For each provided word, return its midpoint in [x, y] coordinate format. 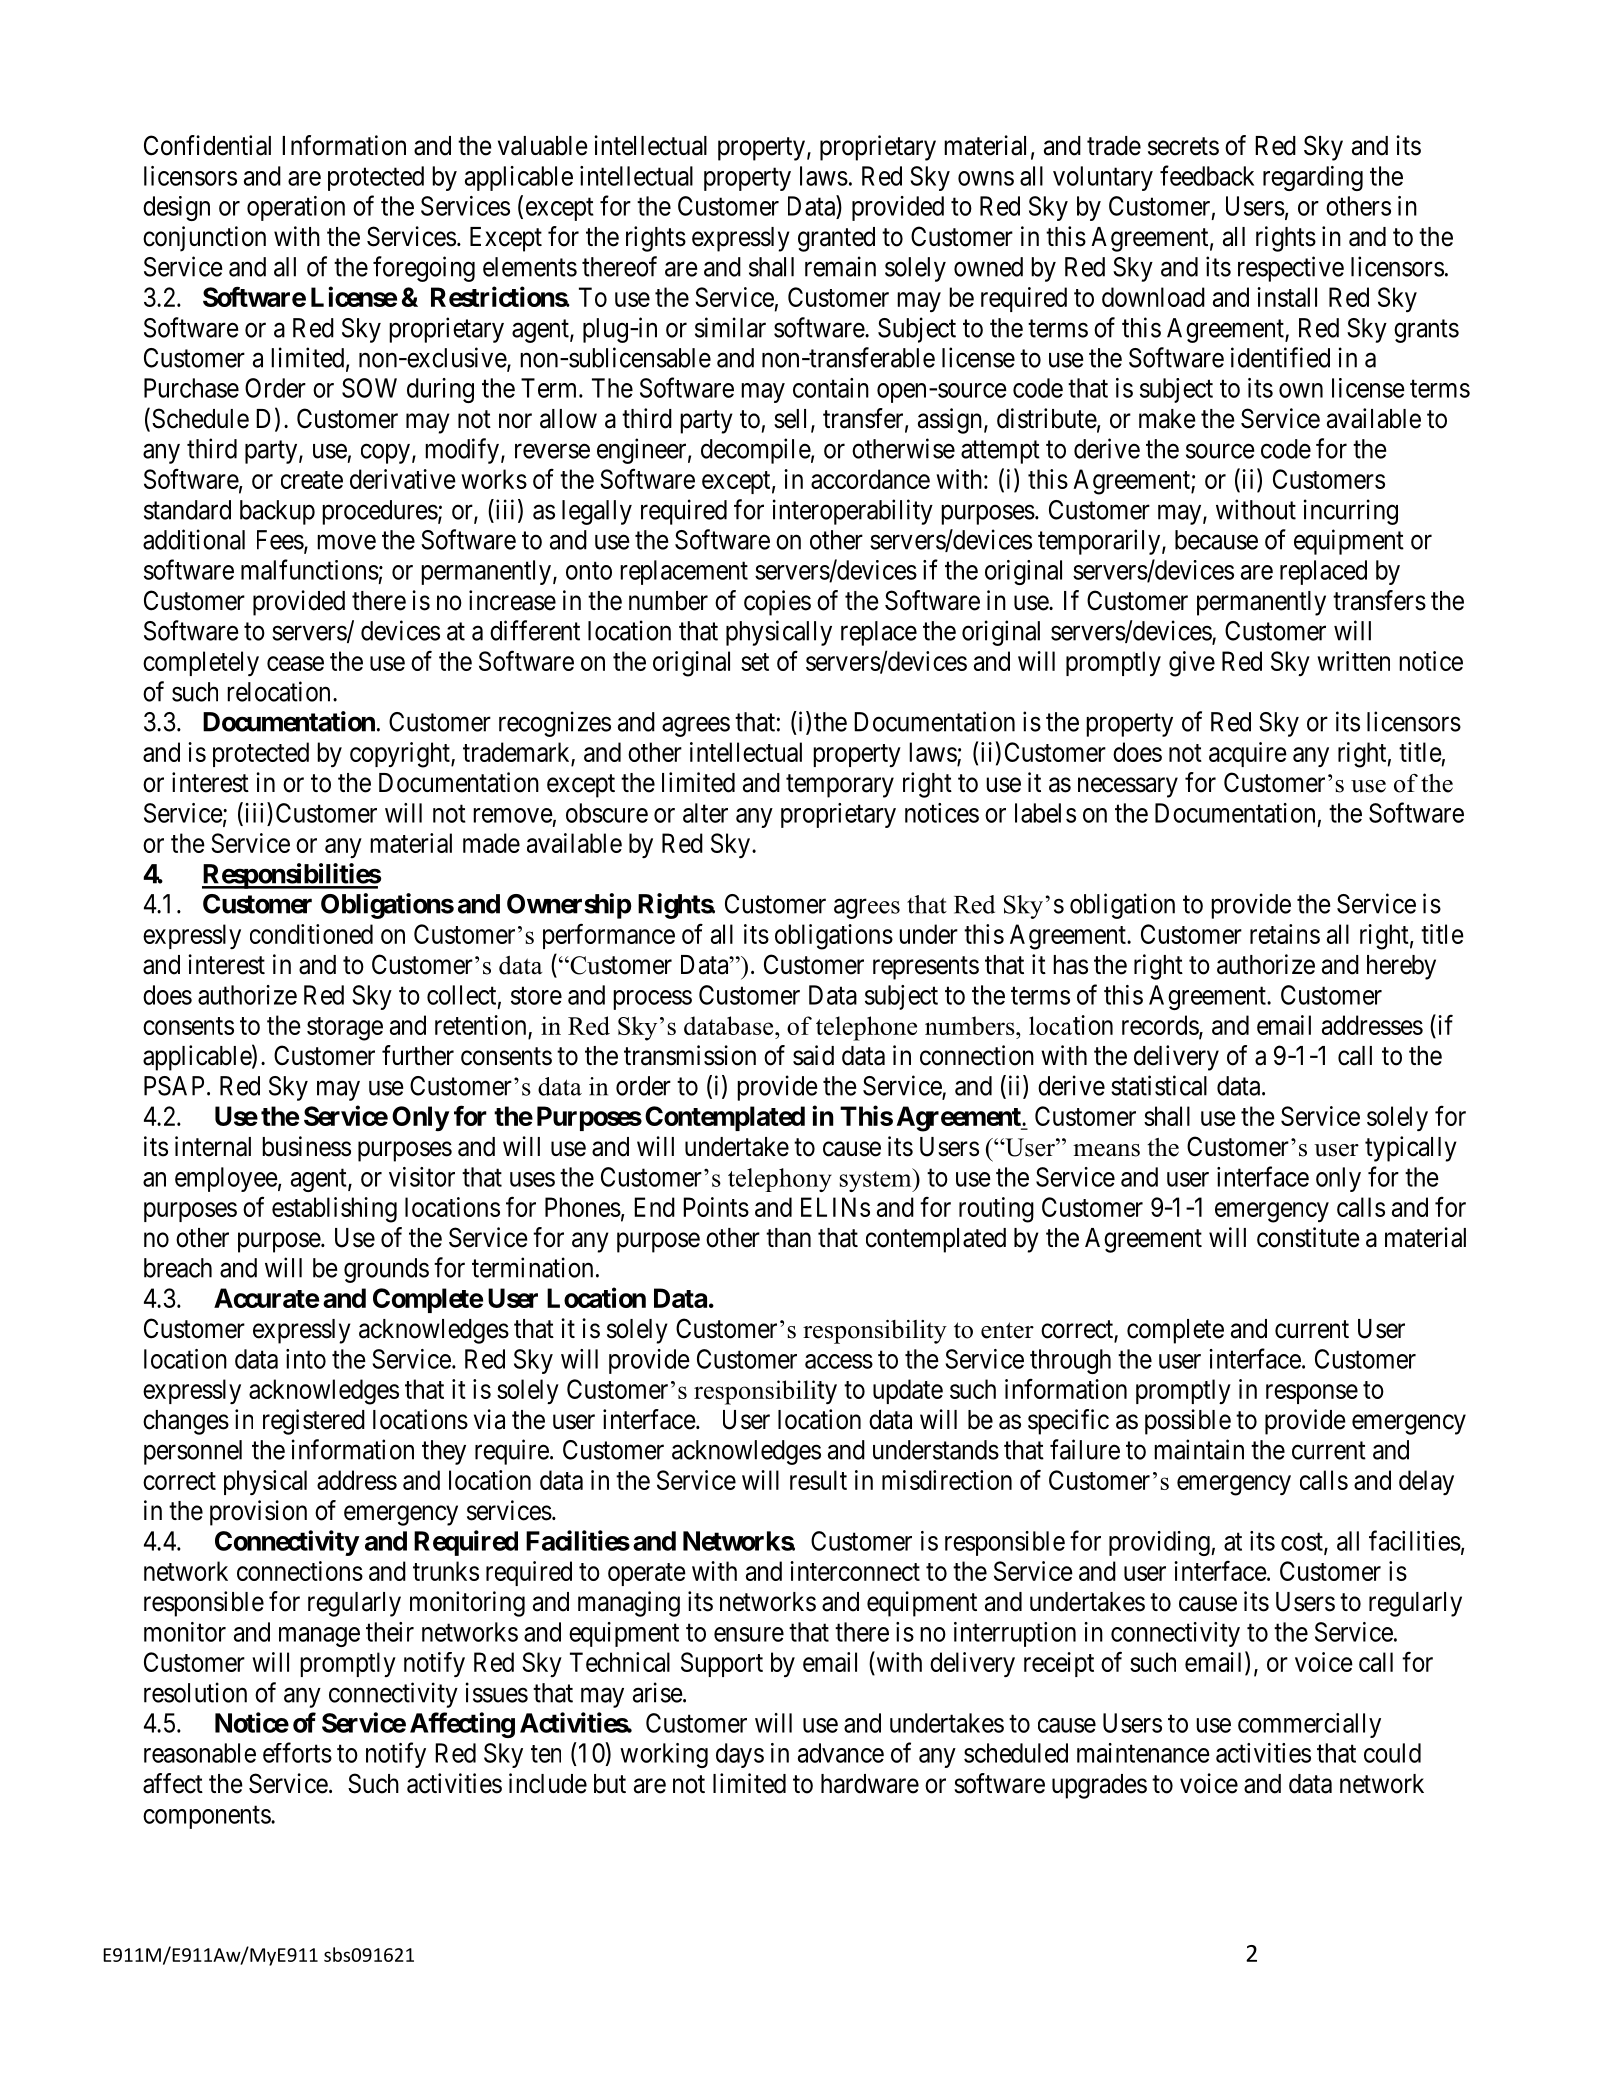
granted [836, 239]
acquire [1248, 754]
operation [296, 208]
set [755, 662]
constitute [1308, 1237]
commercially [1309, 1725]
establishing [334, 1210]
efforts [297, 1752]
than [788, 1238]
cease [295, 663]
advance [841, 1753]
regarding [1313, 178]
